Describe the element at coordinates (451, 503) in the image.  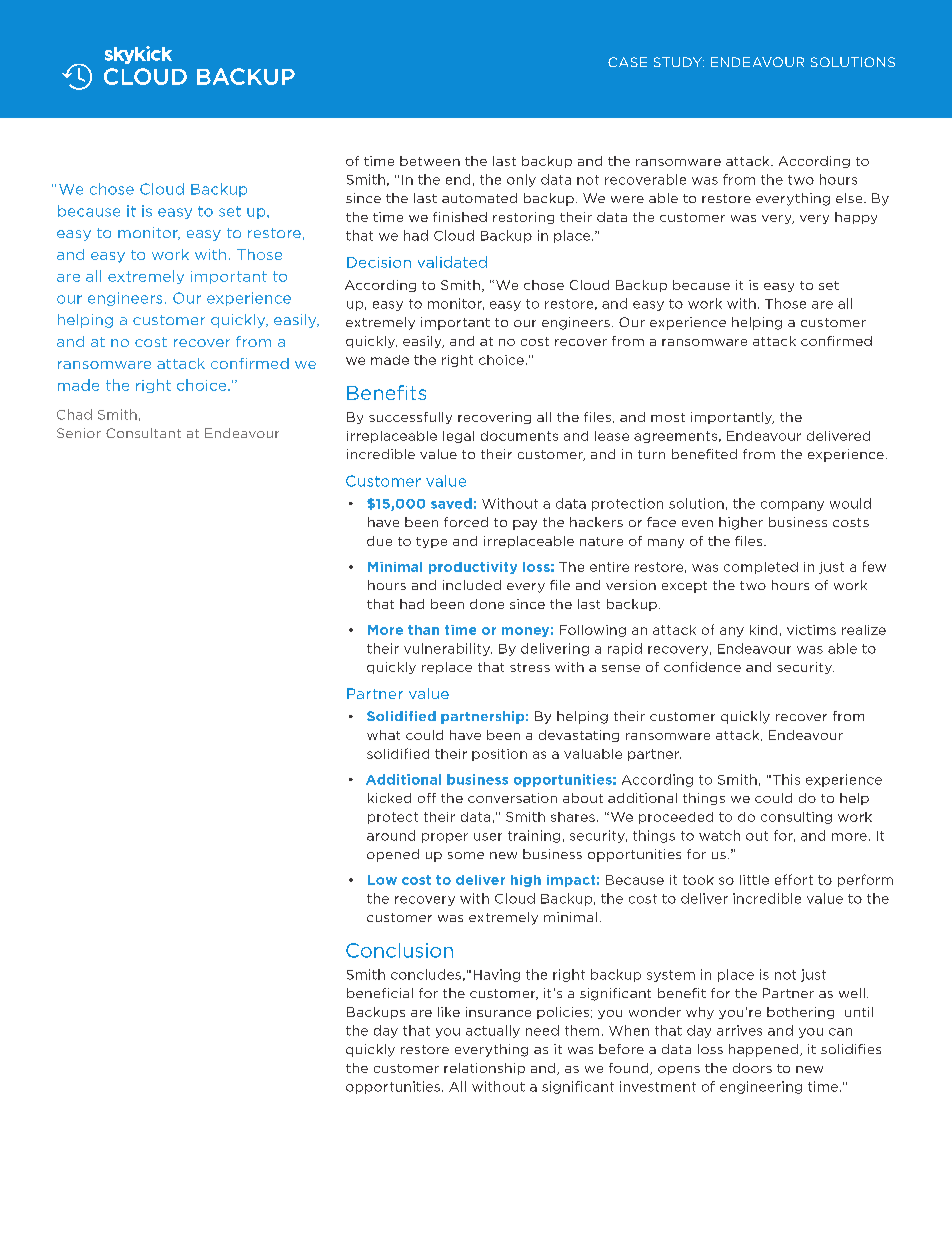
I see `saved` at that location.
